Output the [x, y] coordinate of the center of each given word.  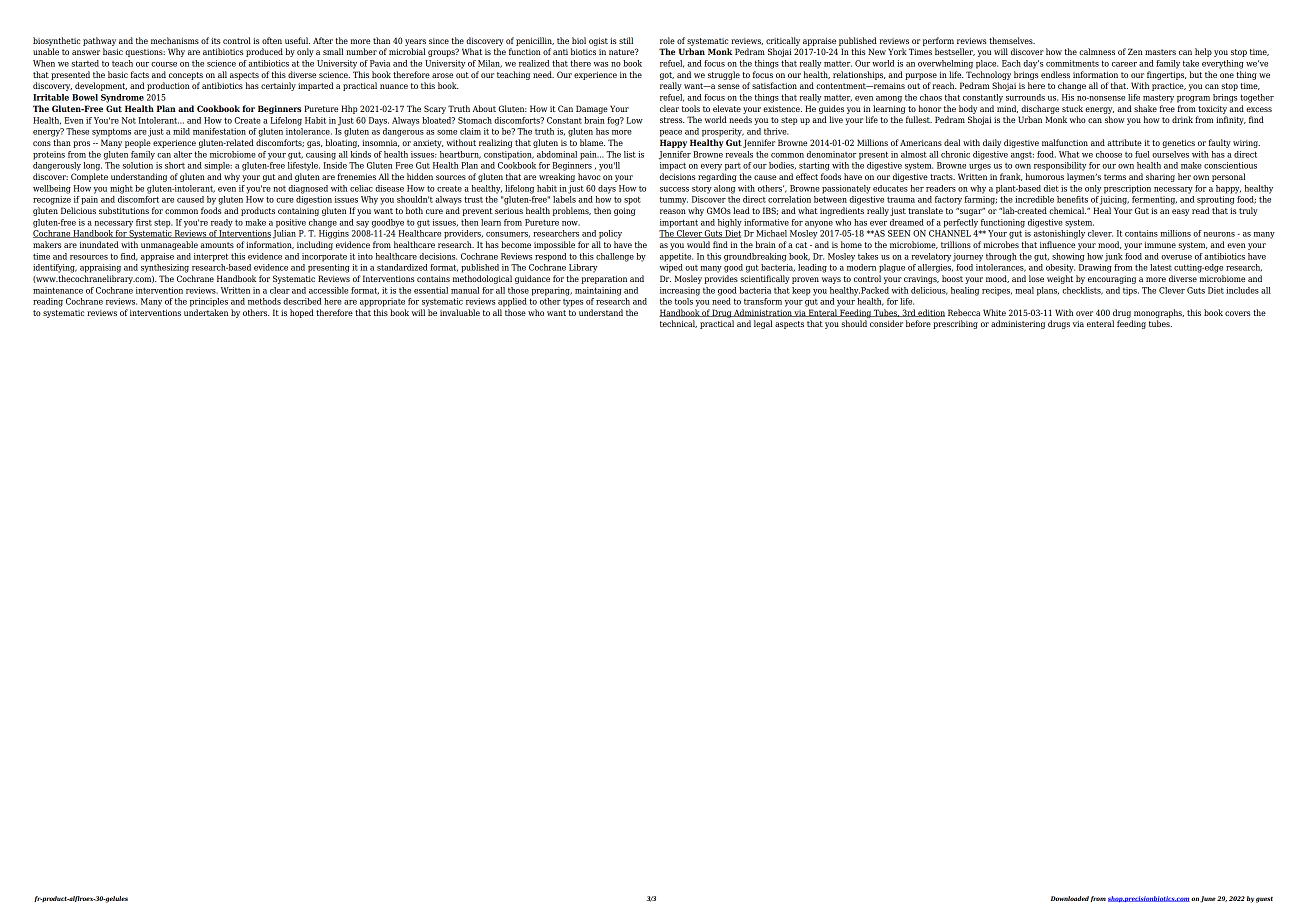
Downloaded [1070, 898]
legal [763, 324]
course [164, 64]
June [1208, 899]
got [667, 76]
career [1124, 64]
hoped [302, 313]
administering [1018, 324]
